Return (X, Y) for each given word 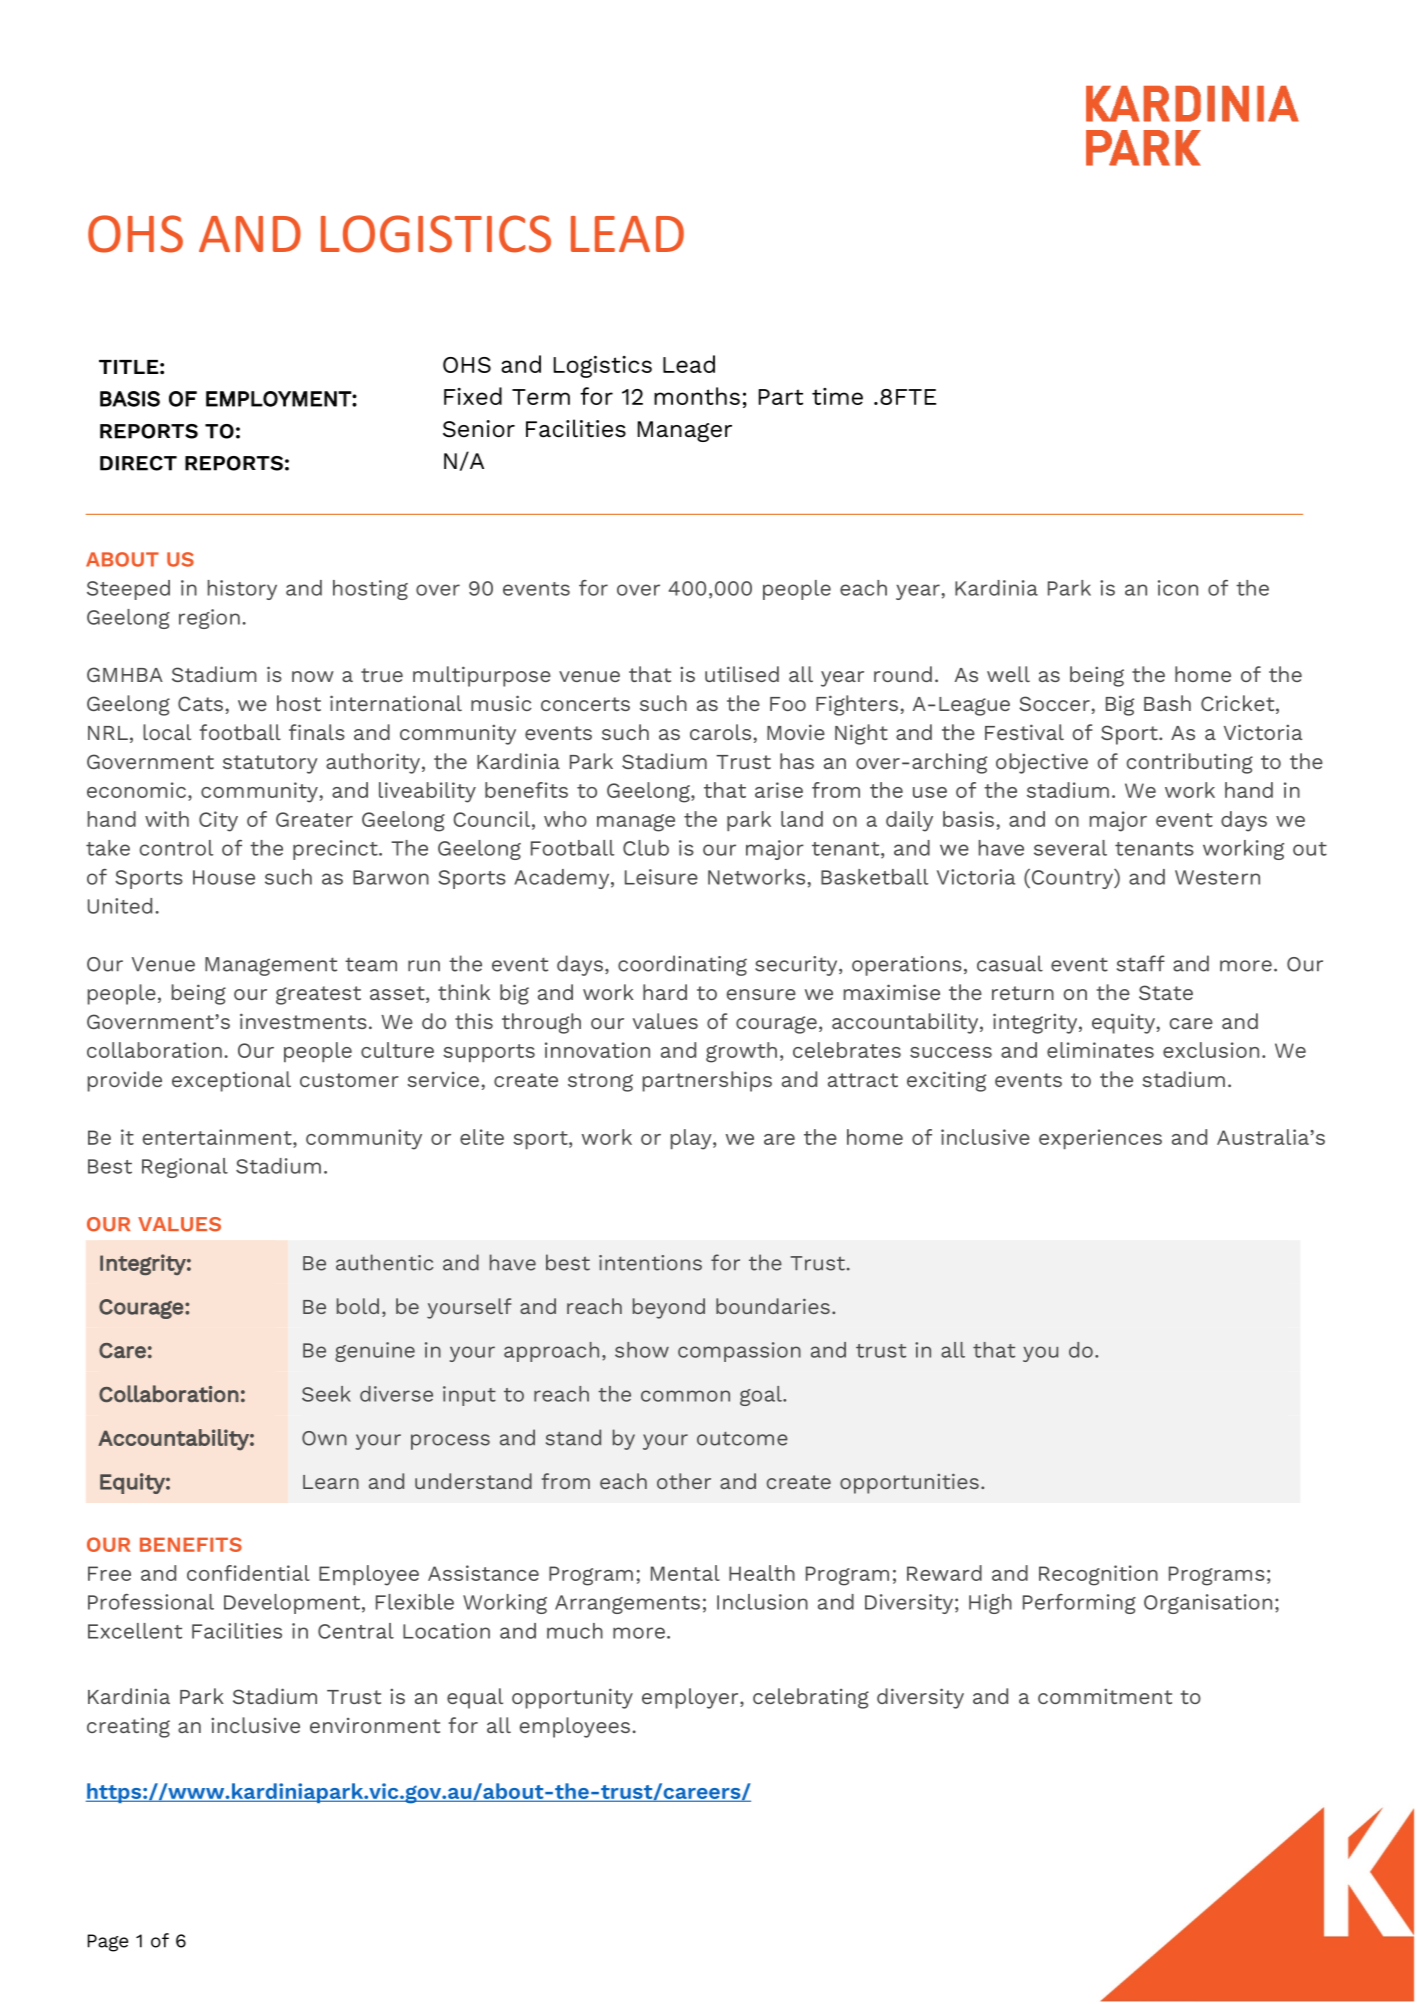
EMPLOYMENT (279, 399)
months (697, 396)
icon (1178, 588)
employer (691, 1698)
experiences (1100, 1139)
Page (108, 1943)
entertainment (218, 1137)
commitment (1105, 1696)
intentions (650, 1263)
